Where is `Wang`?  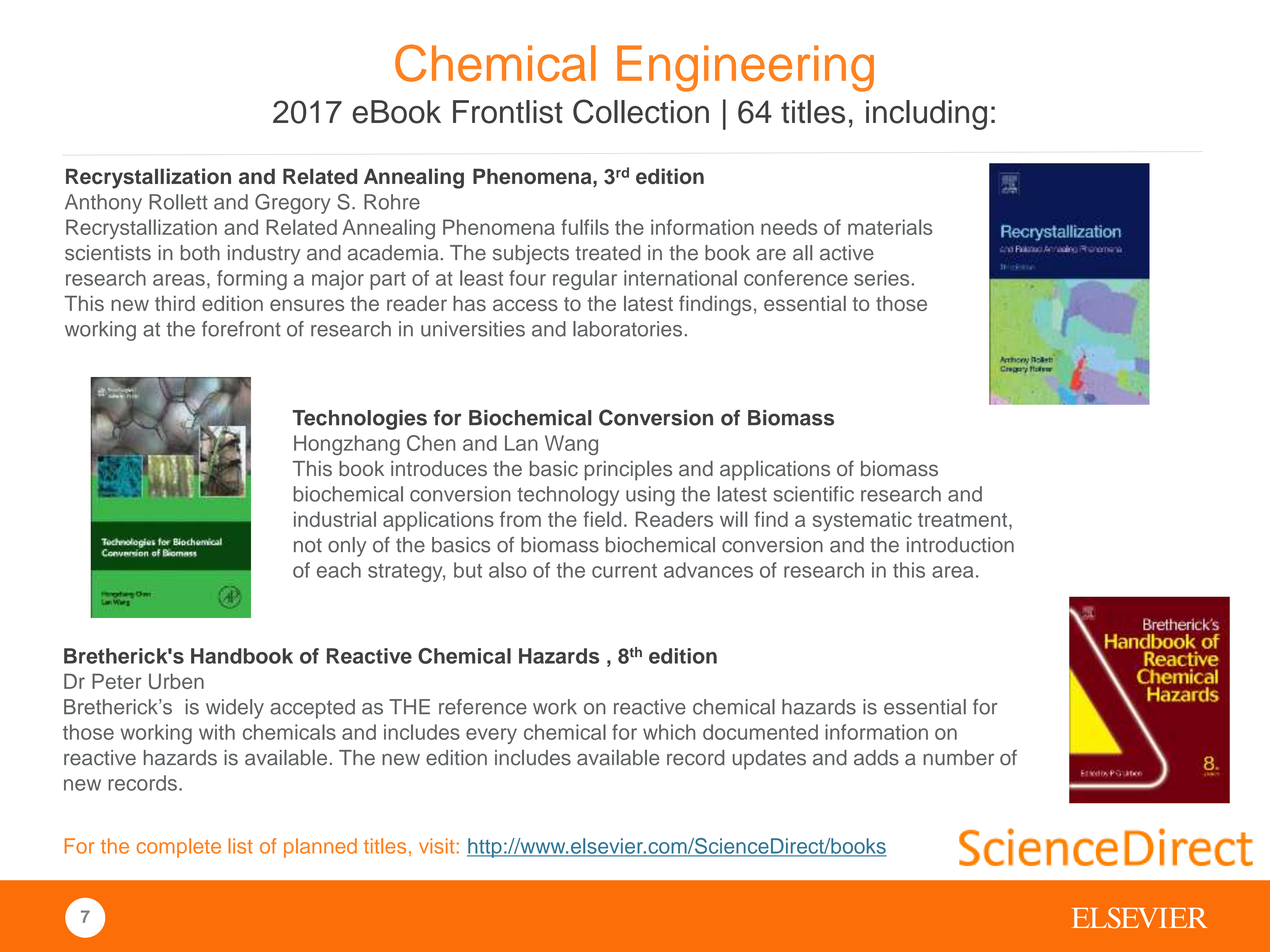 Wang is located at coordinates (571, 445).
